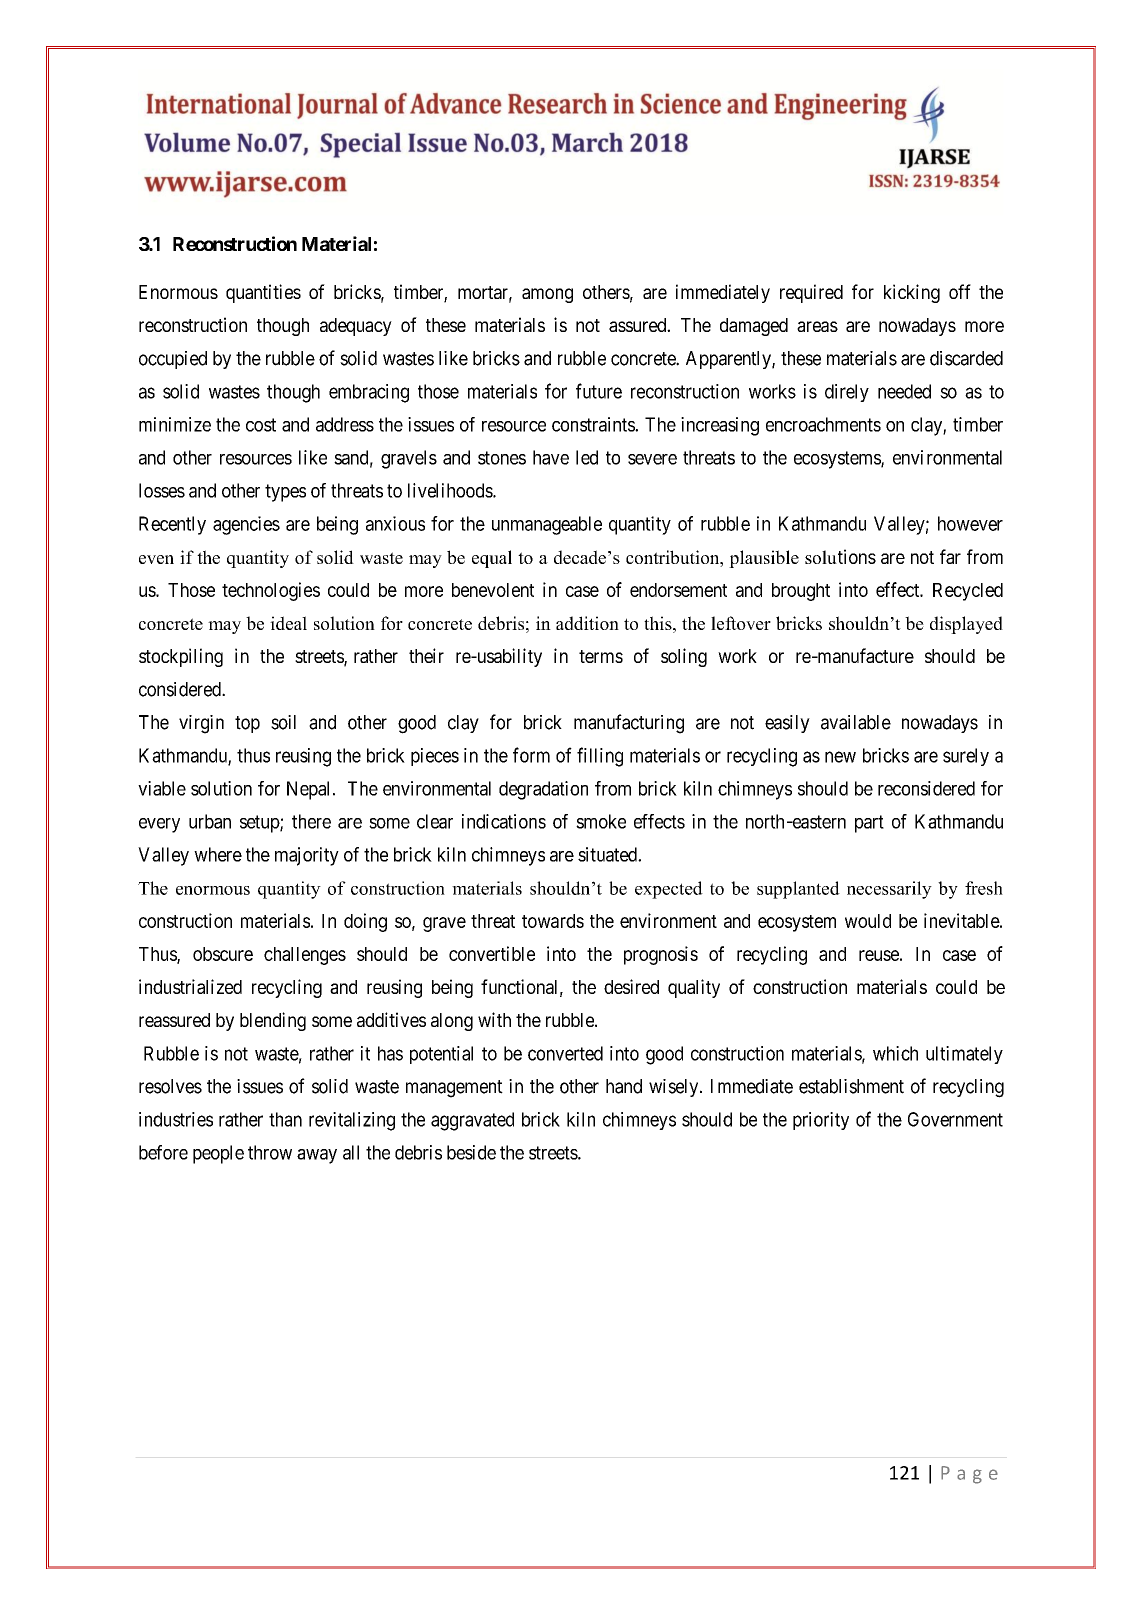 This screenshot has height=1615, width=1142. What do you see at coordinates (285, 1119) in the screenshot?
I see `than` at bounding box center [285, 1119].
